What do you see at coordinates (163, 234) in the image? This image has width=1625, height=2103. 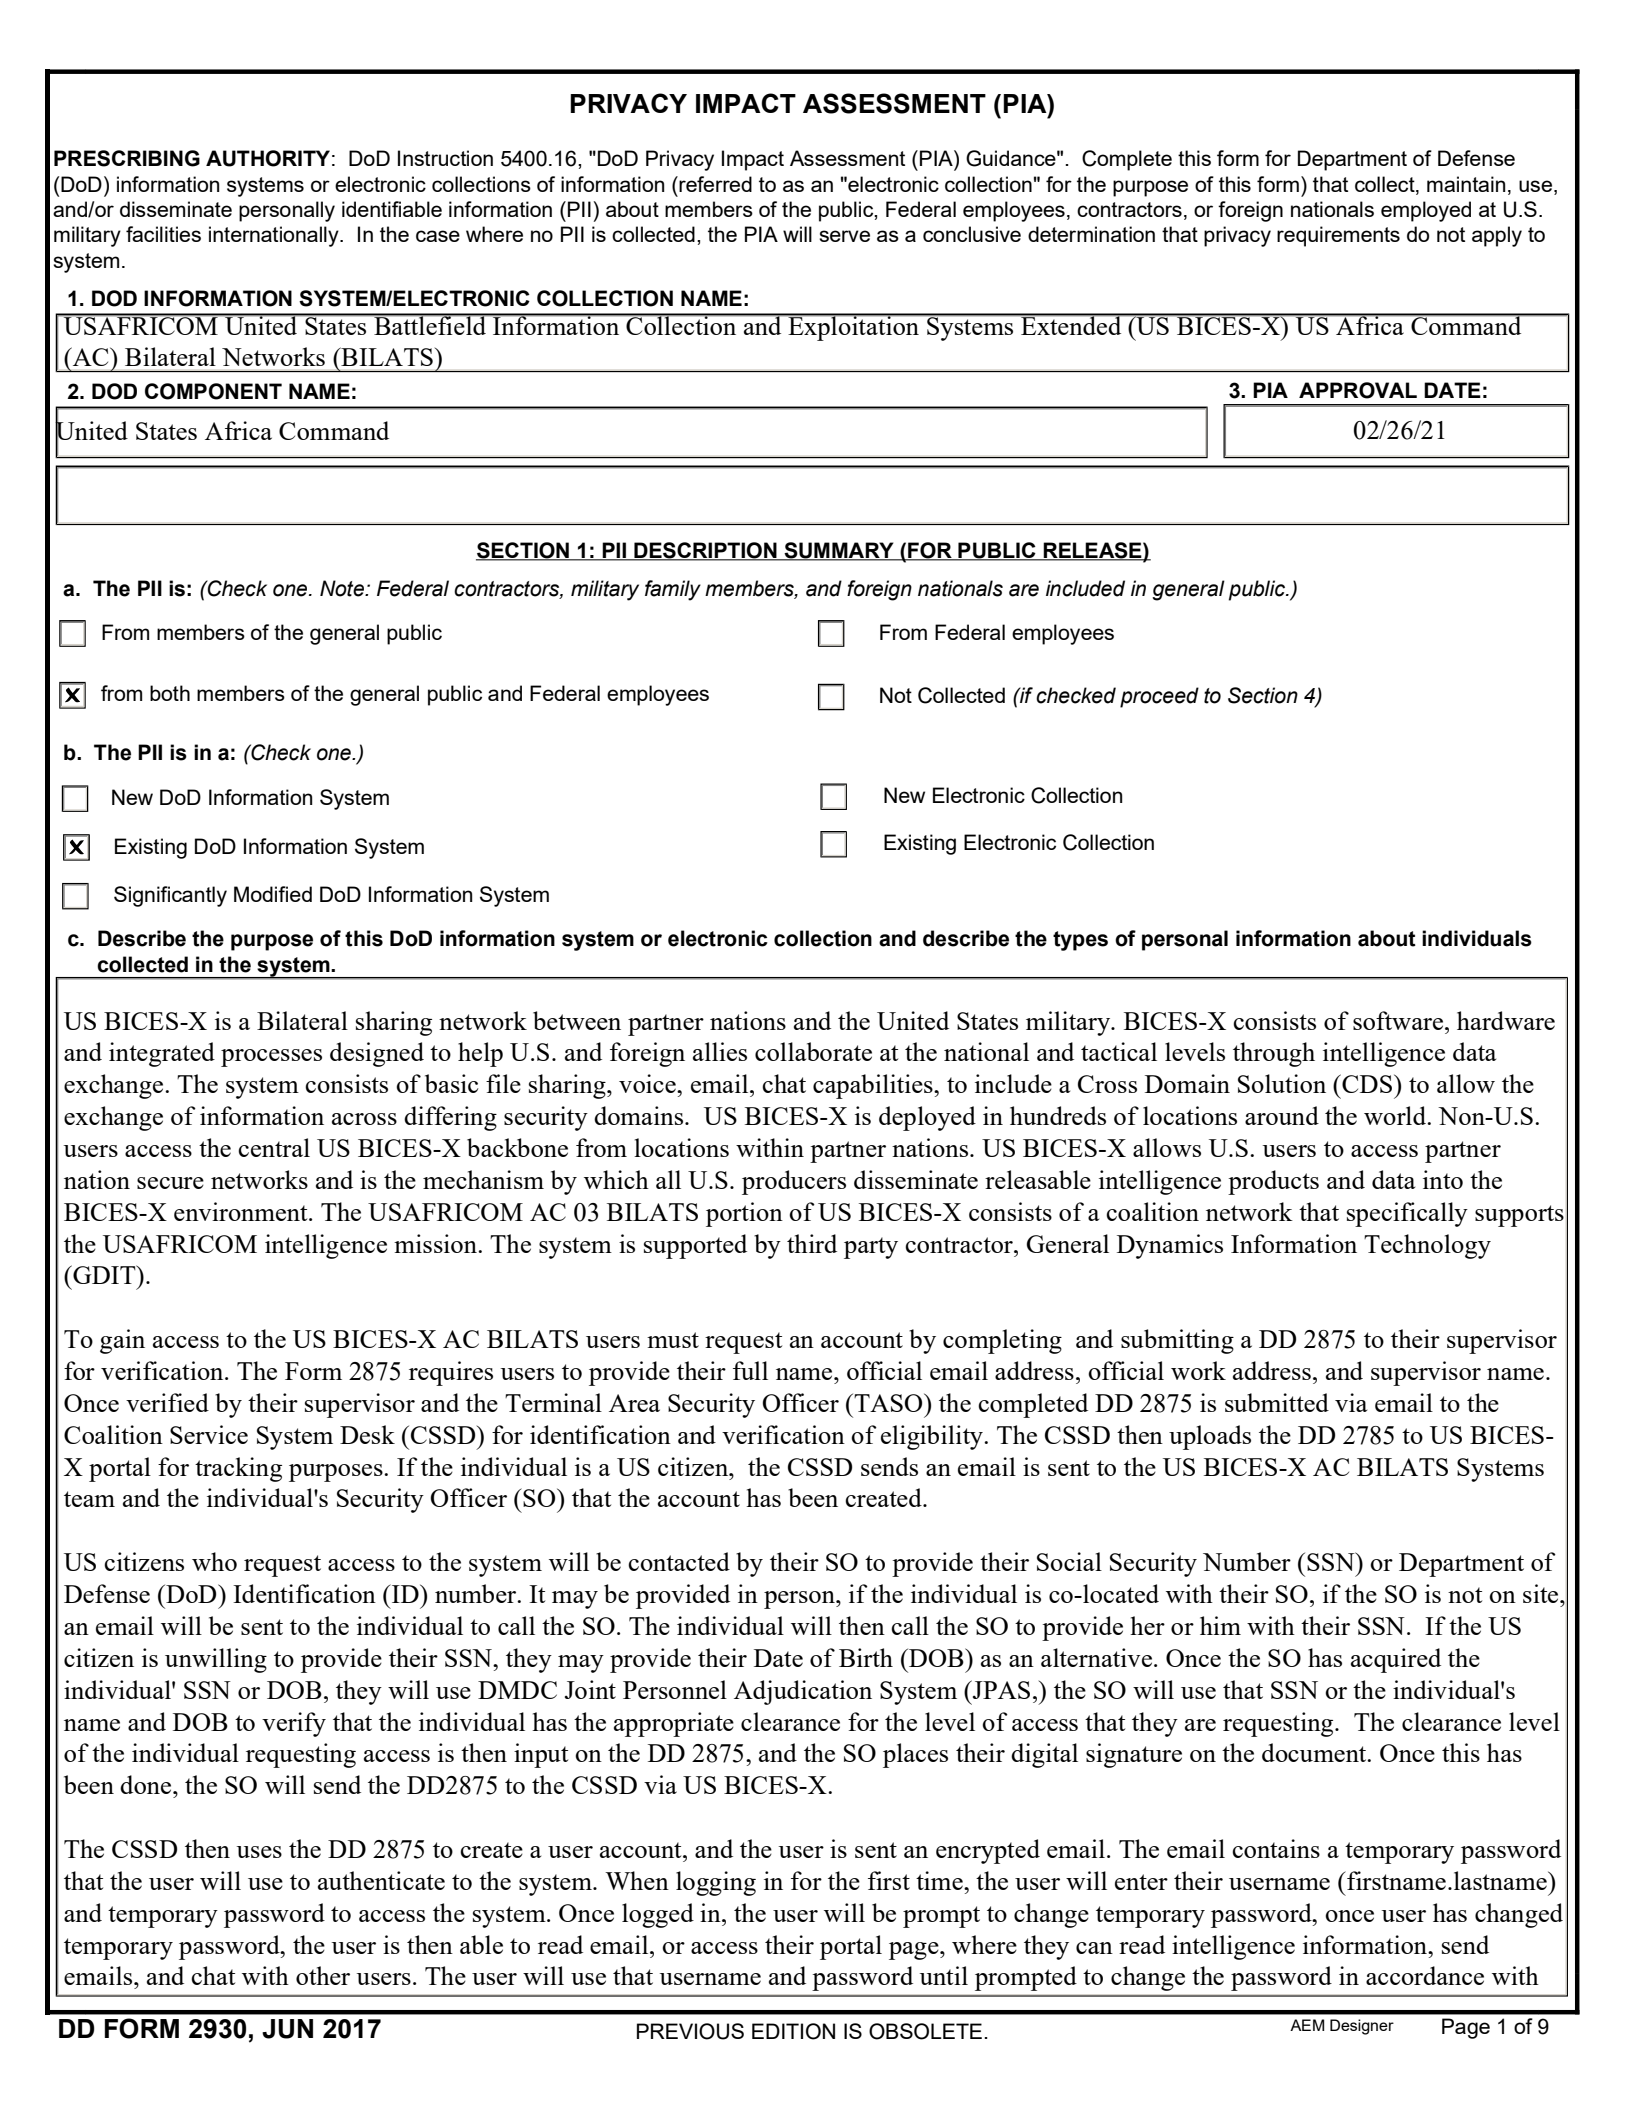 I see `facilities` at bounding box center [163, 234].
